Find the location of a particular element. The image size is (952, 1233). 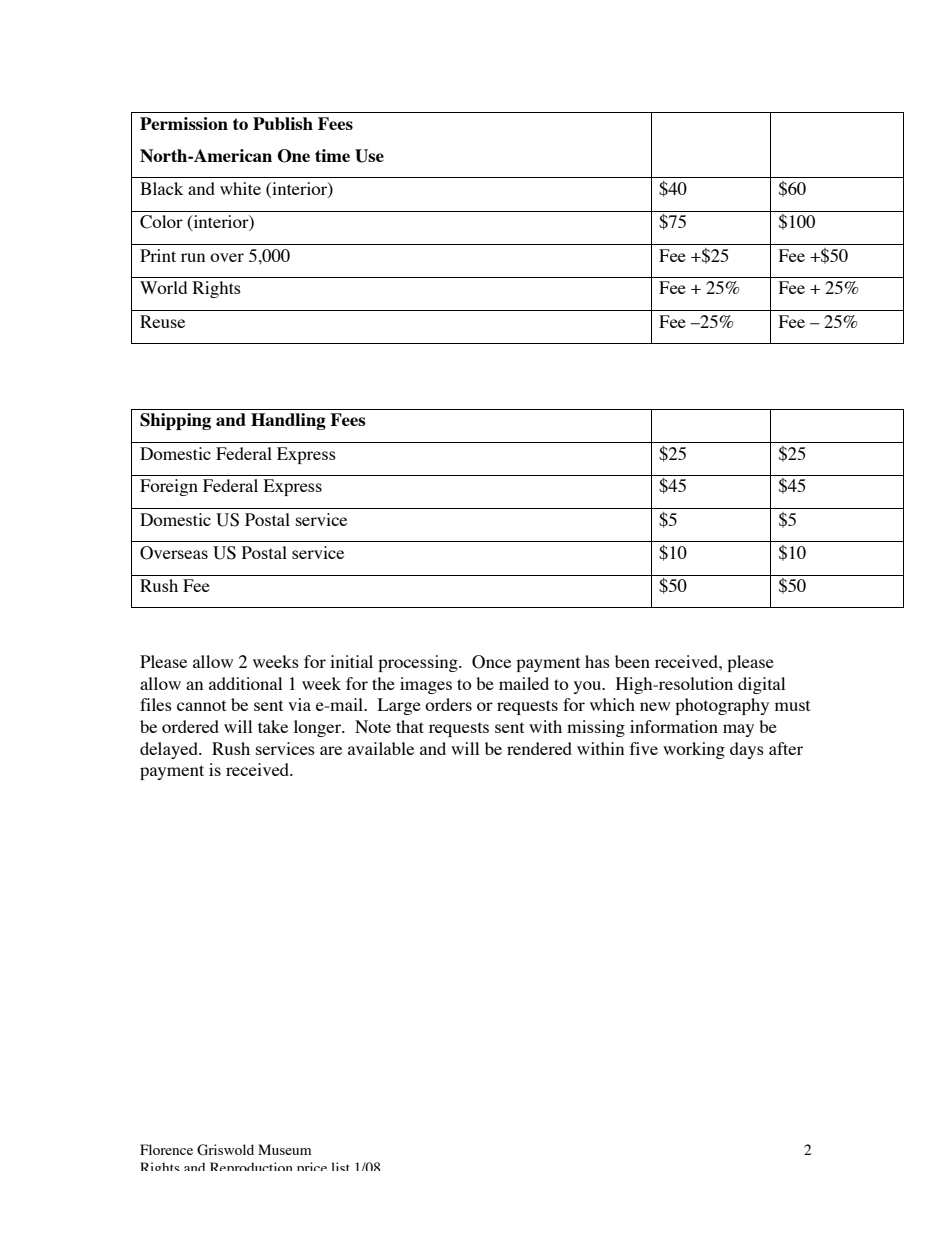

digital is located at coordinates (761, 685).
